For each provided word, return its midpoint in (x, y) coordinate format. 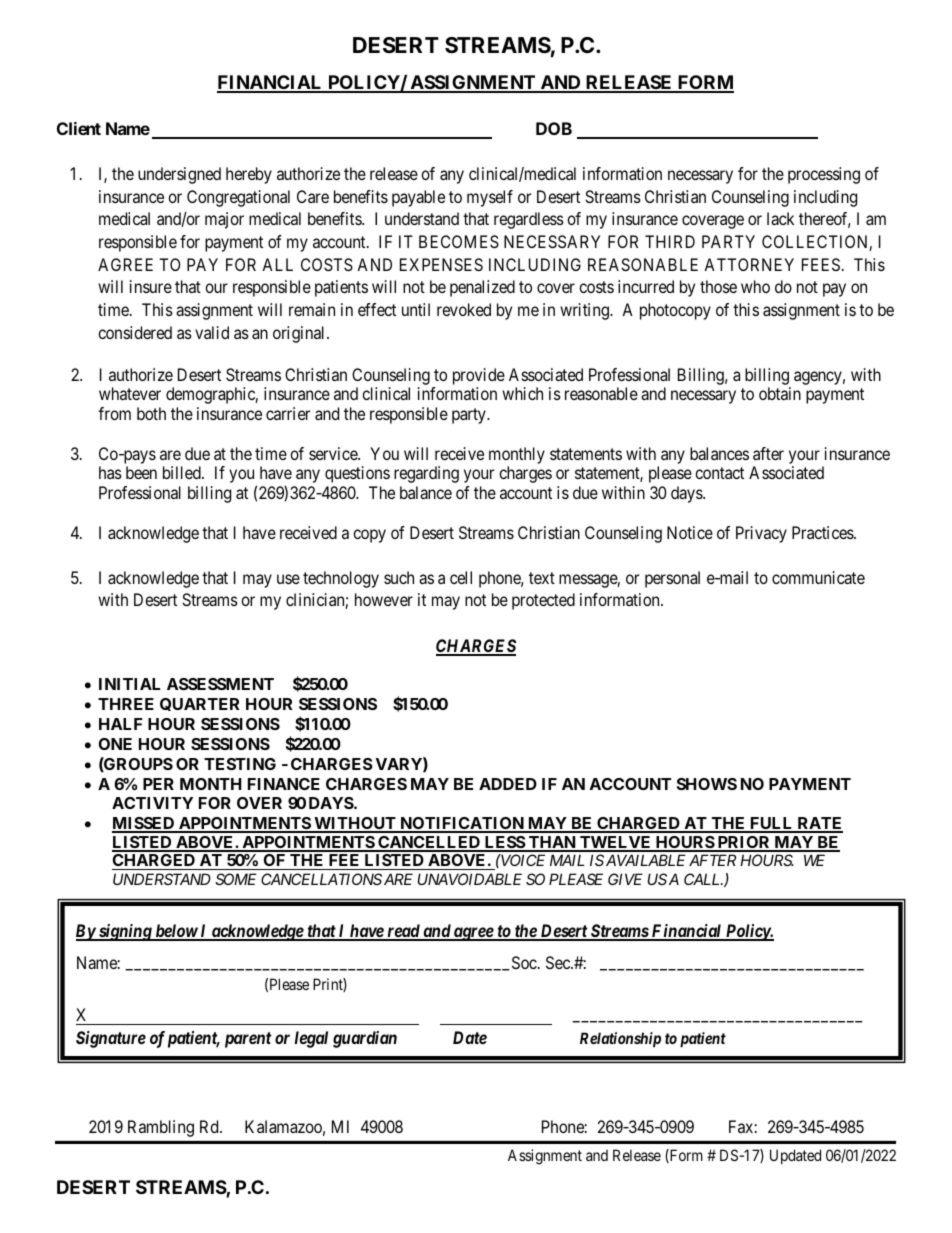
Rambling (161, 1128)
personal (672, 579)
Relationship (620, 1039)
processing (824, 175)
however (384, 599)
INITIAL (129, 684)
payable (418, 198)
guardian (365, 1039)
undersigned (179, 175)
